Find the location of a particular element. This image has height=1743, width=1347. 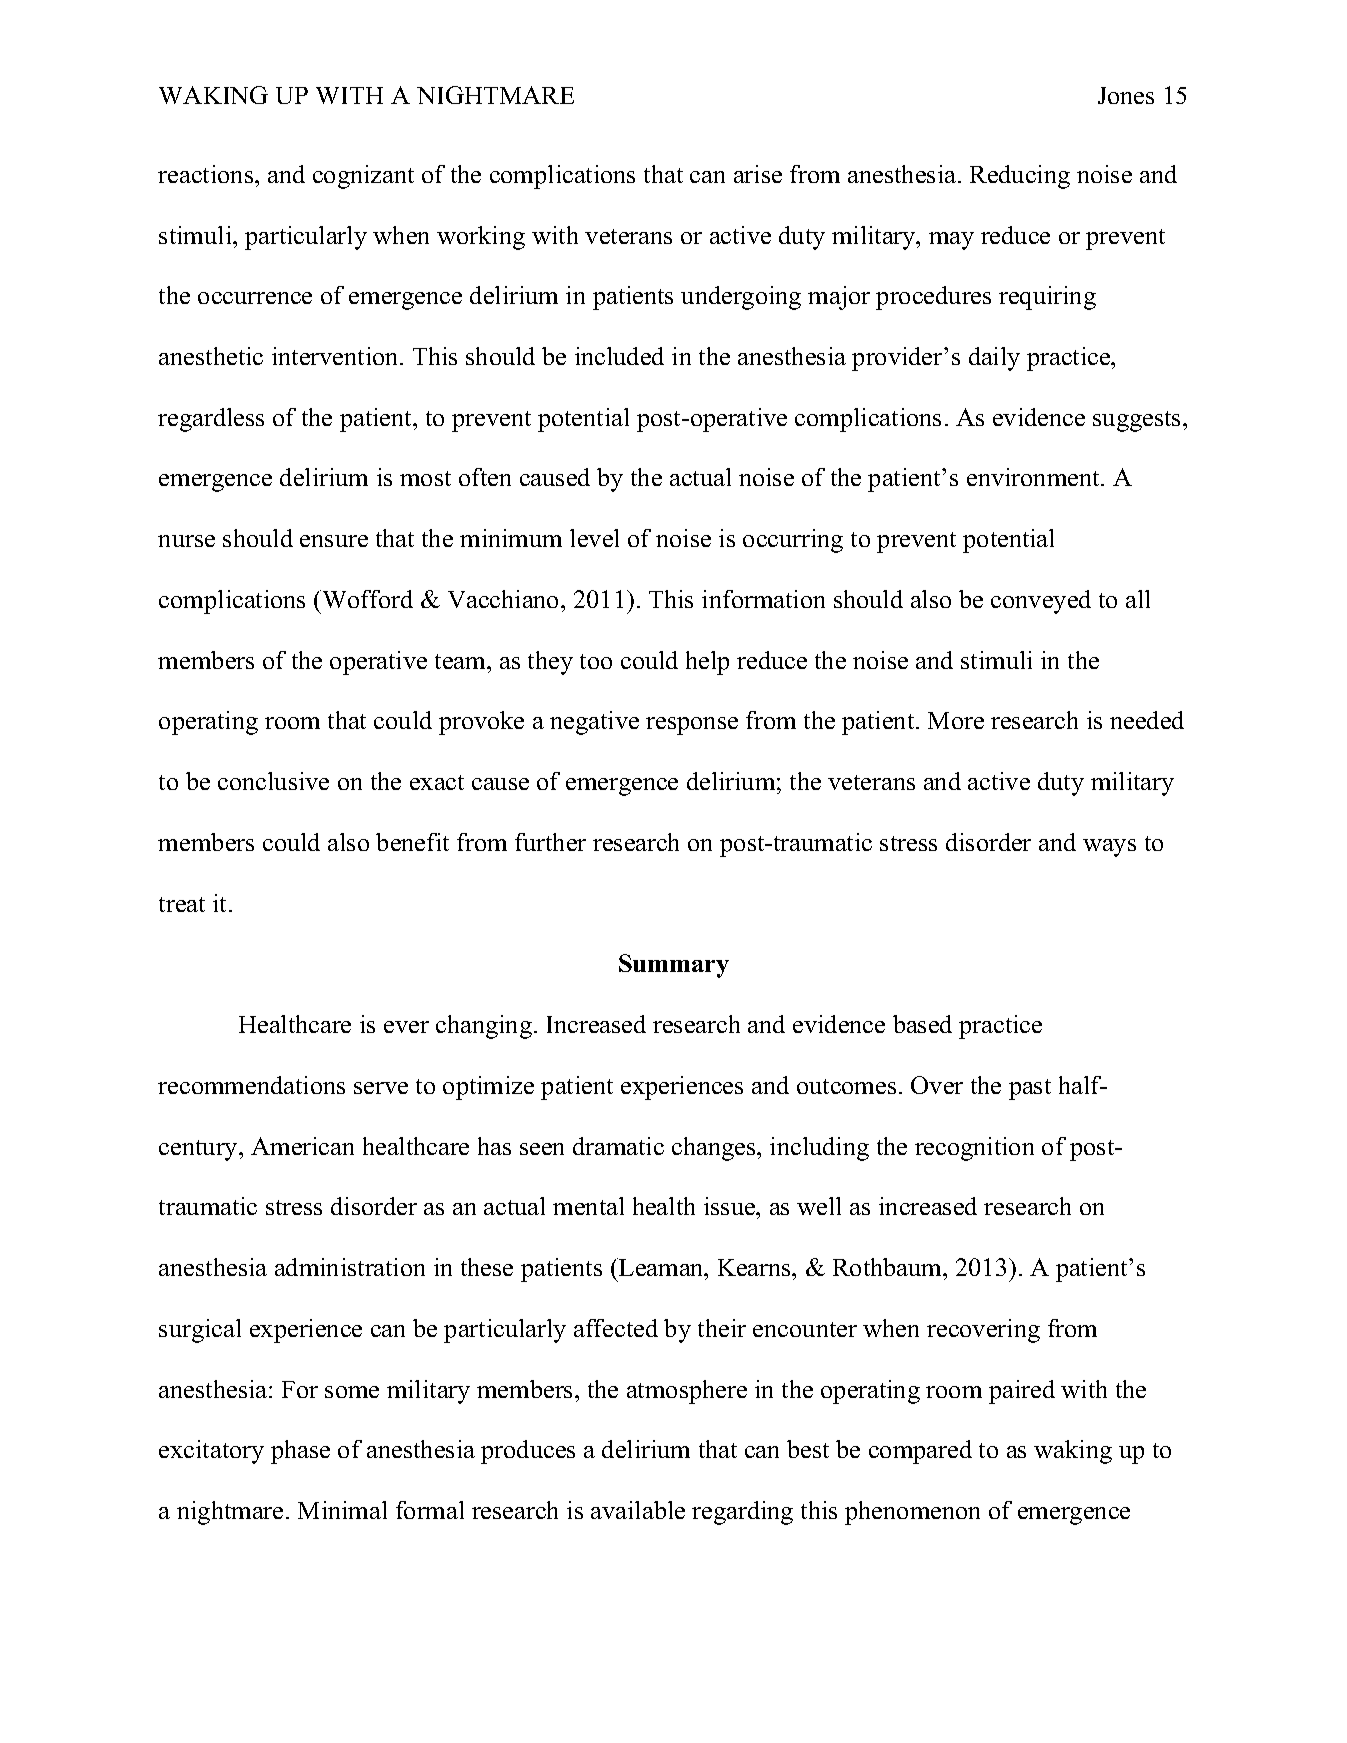

phase is located at coordinates (300, 1452).
